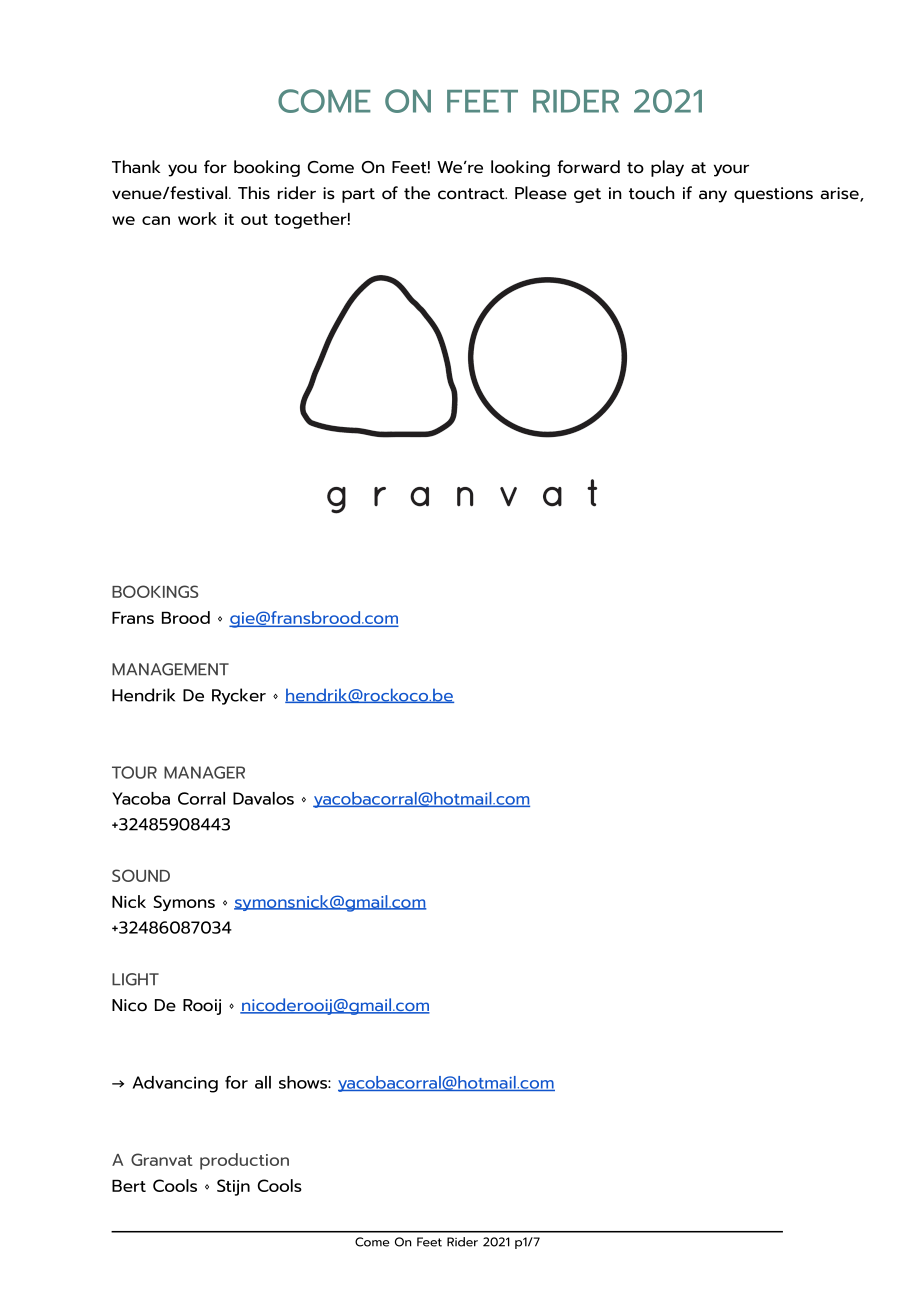 Image resolution: width=924 pixels, height=1307 pixels. What do you see at coordinates (197, 218) in the document?
I see `work` at bounding box center [197, 218].
